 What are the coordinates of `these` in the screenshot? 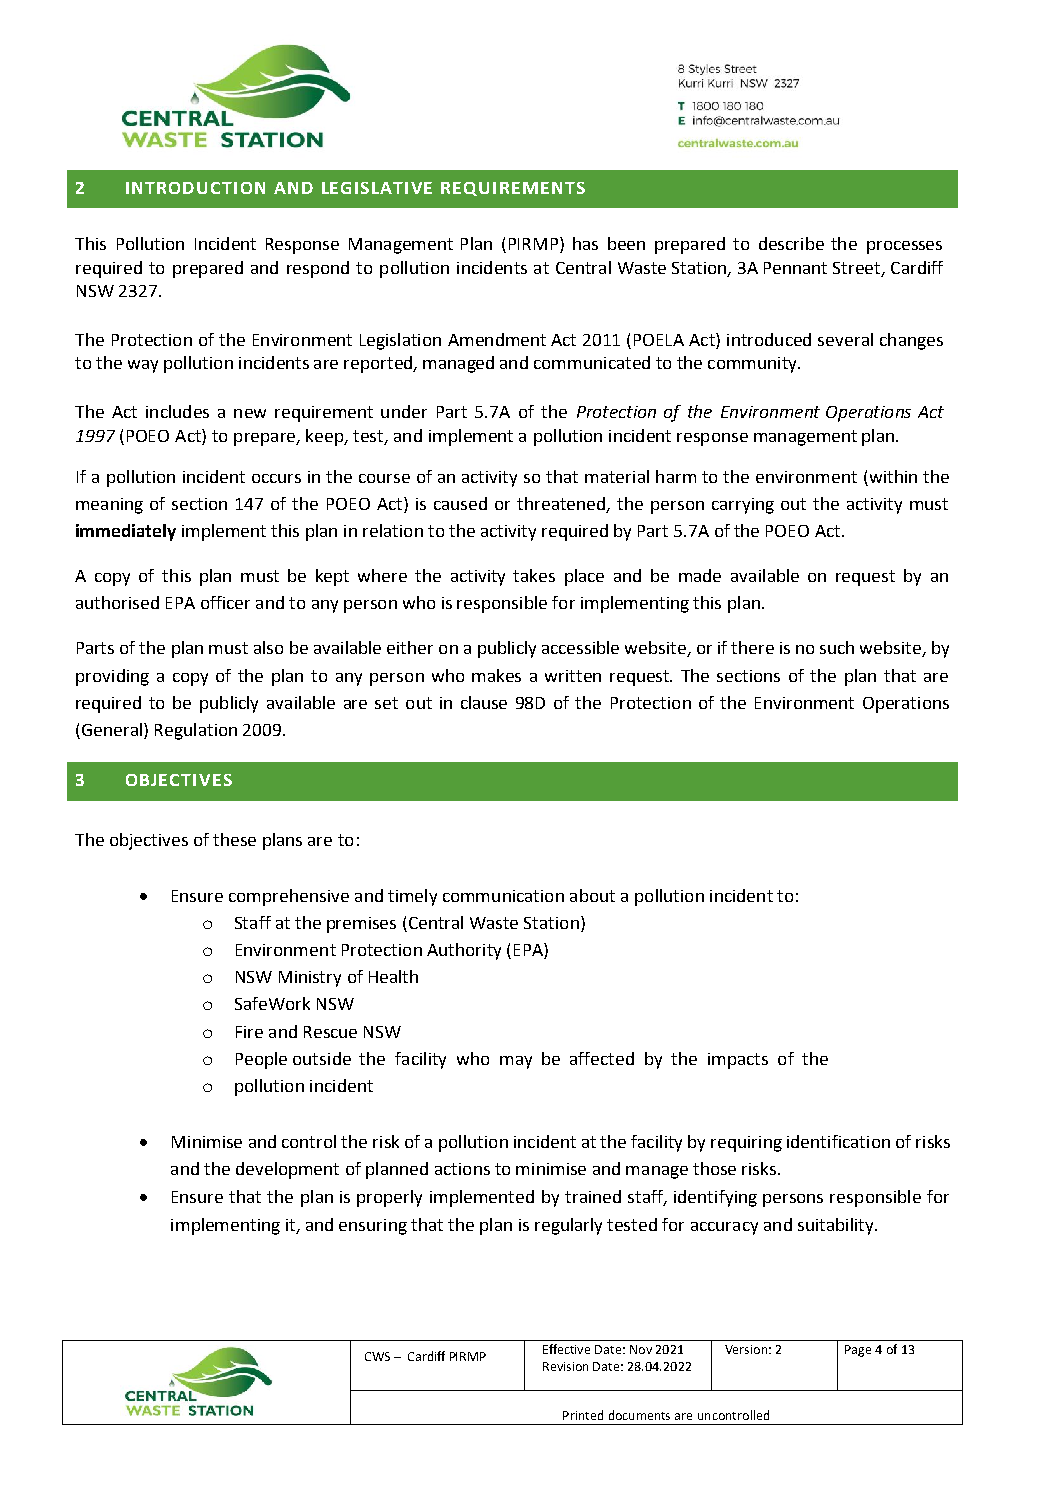 It's located at (234, 839).
